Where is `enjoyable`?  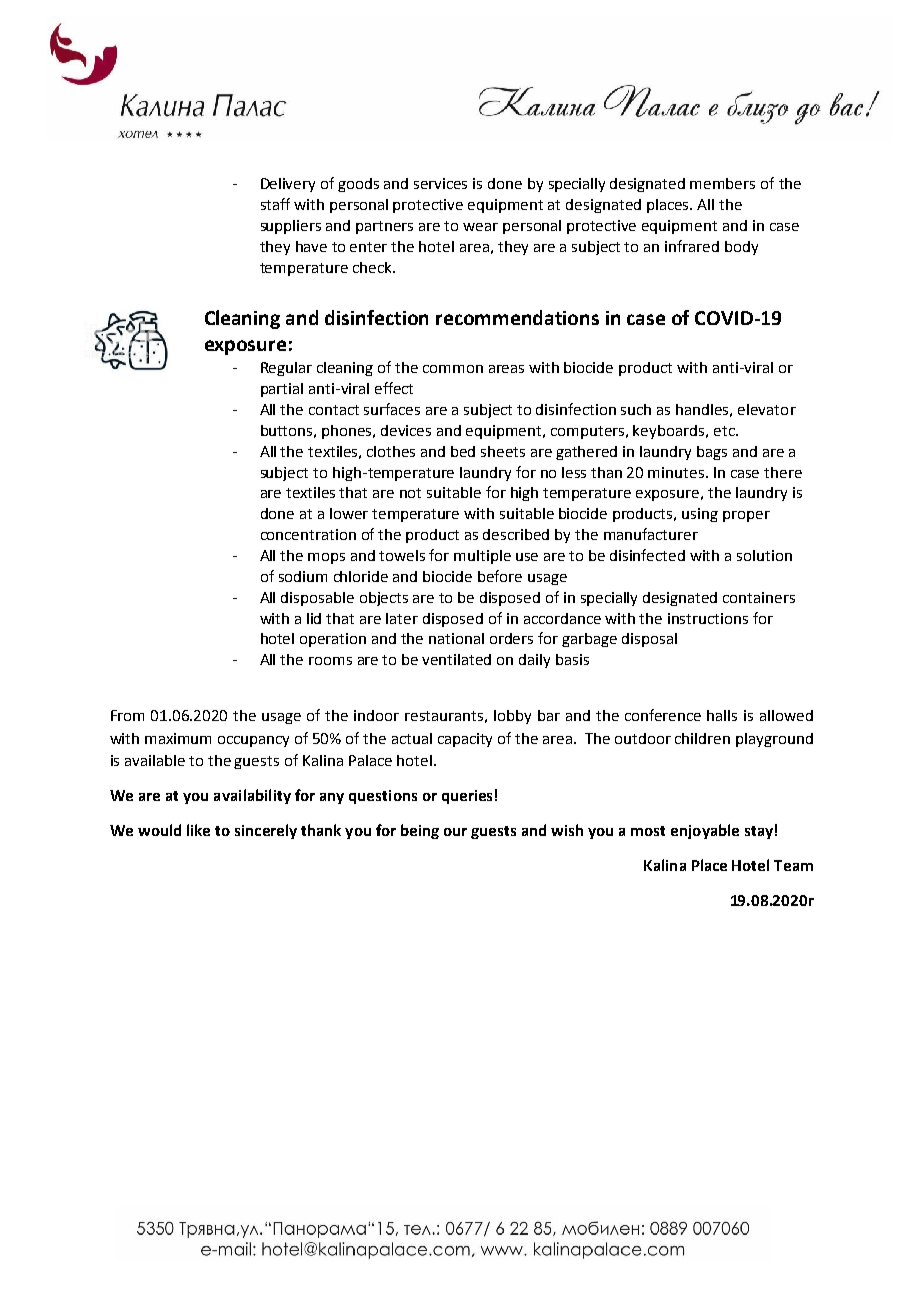
enjoyable is located at coordinates (705, 831).
